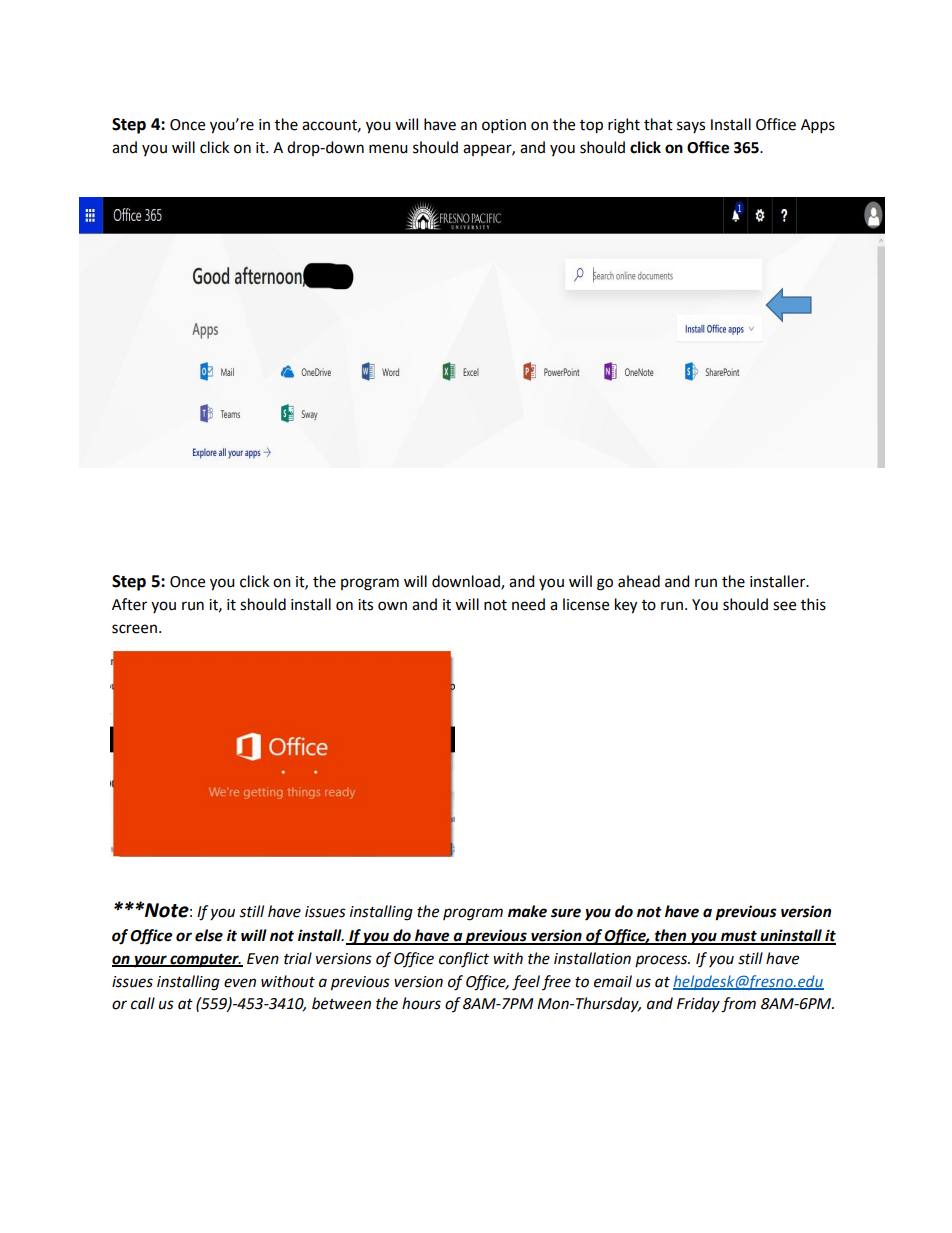 This screenshot has height=1233, width=952. Describe the element at coordinates (691, 127) in the screenshot. I see `says` at that location.
